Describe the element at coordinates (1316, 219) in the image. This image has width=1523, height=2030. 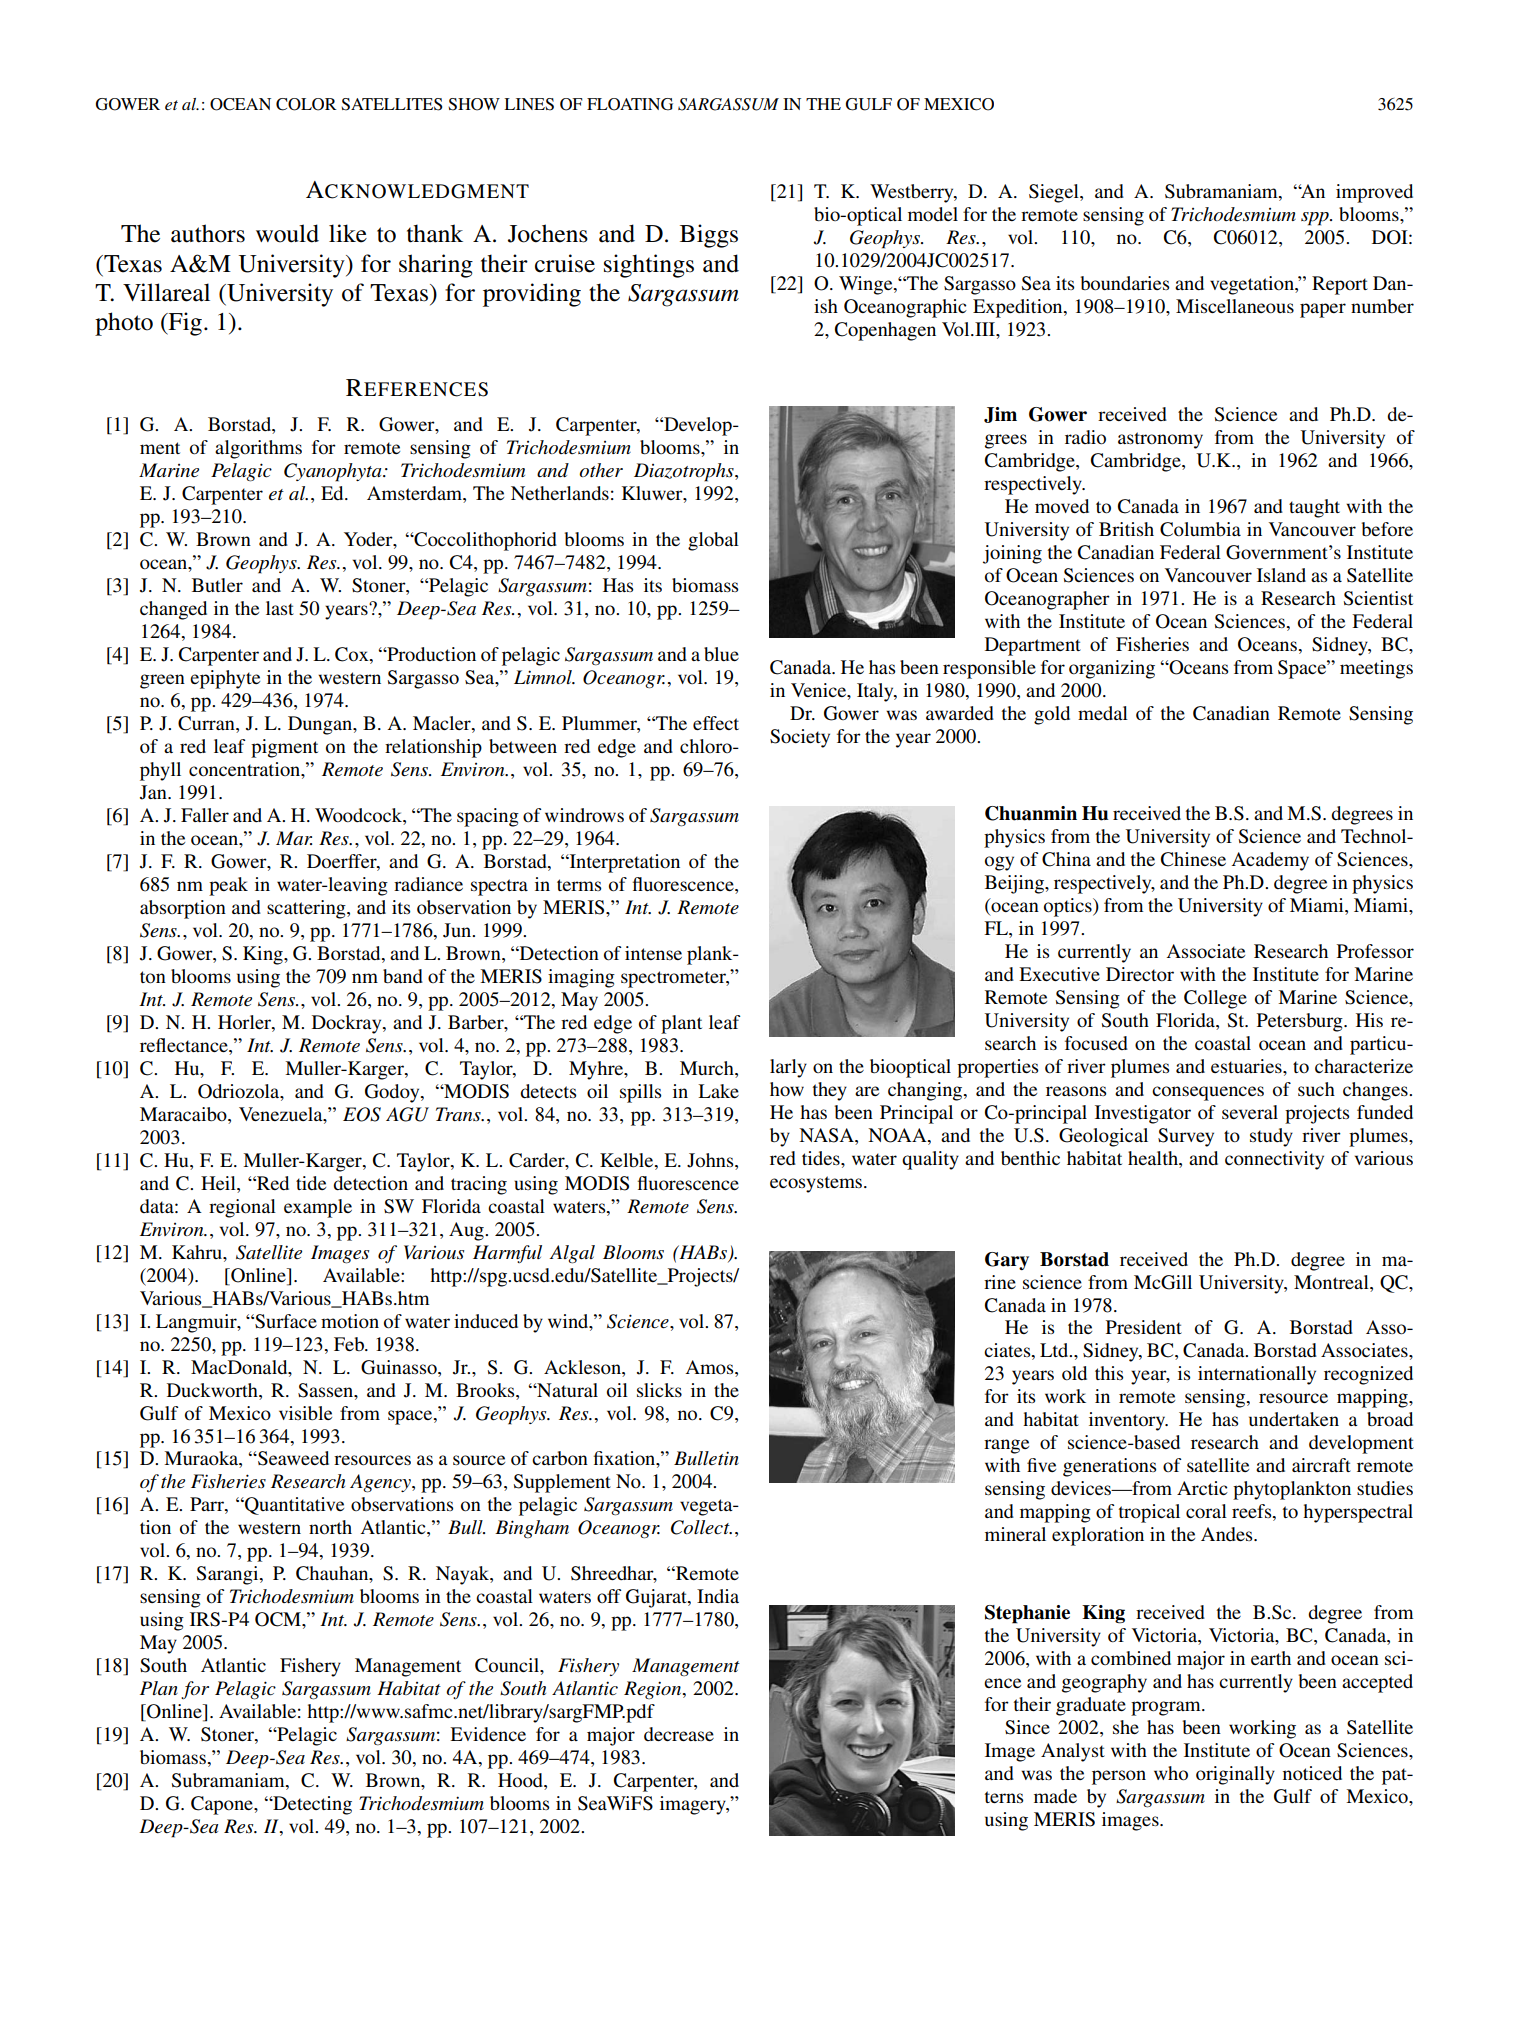
I see `spp` at that location.
